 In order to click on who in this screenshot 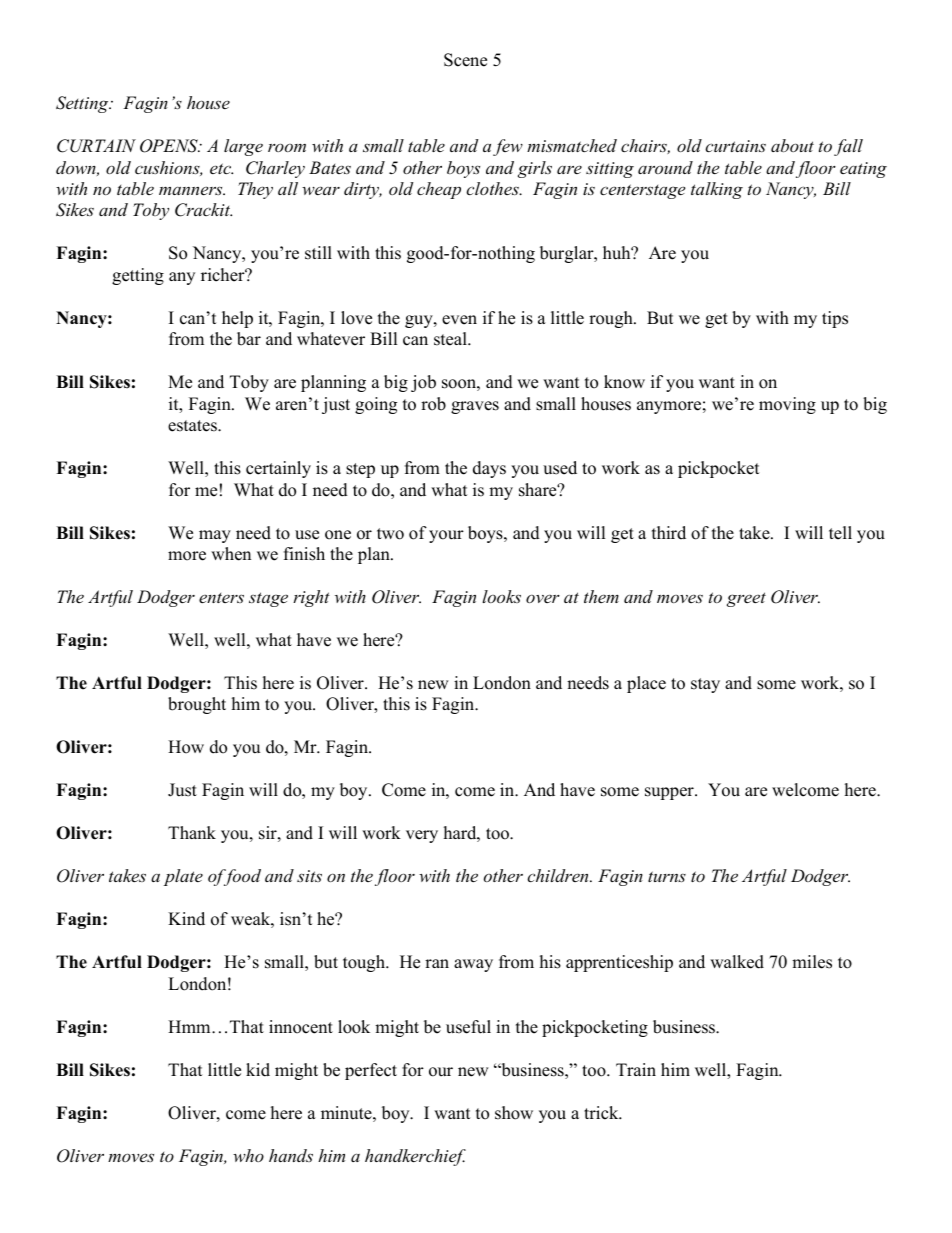, I will do `click(248, 1155)`.
